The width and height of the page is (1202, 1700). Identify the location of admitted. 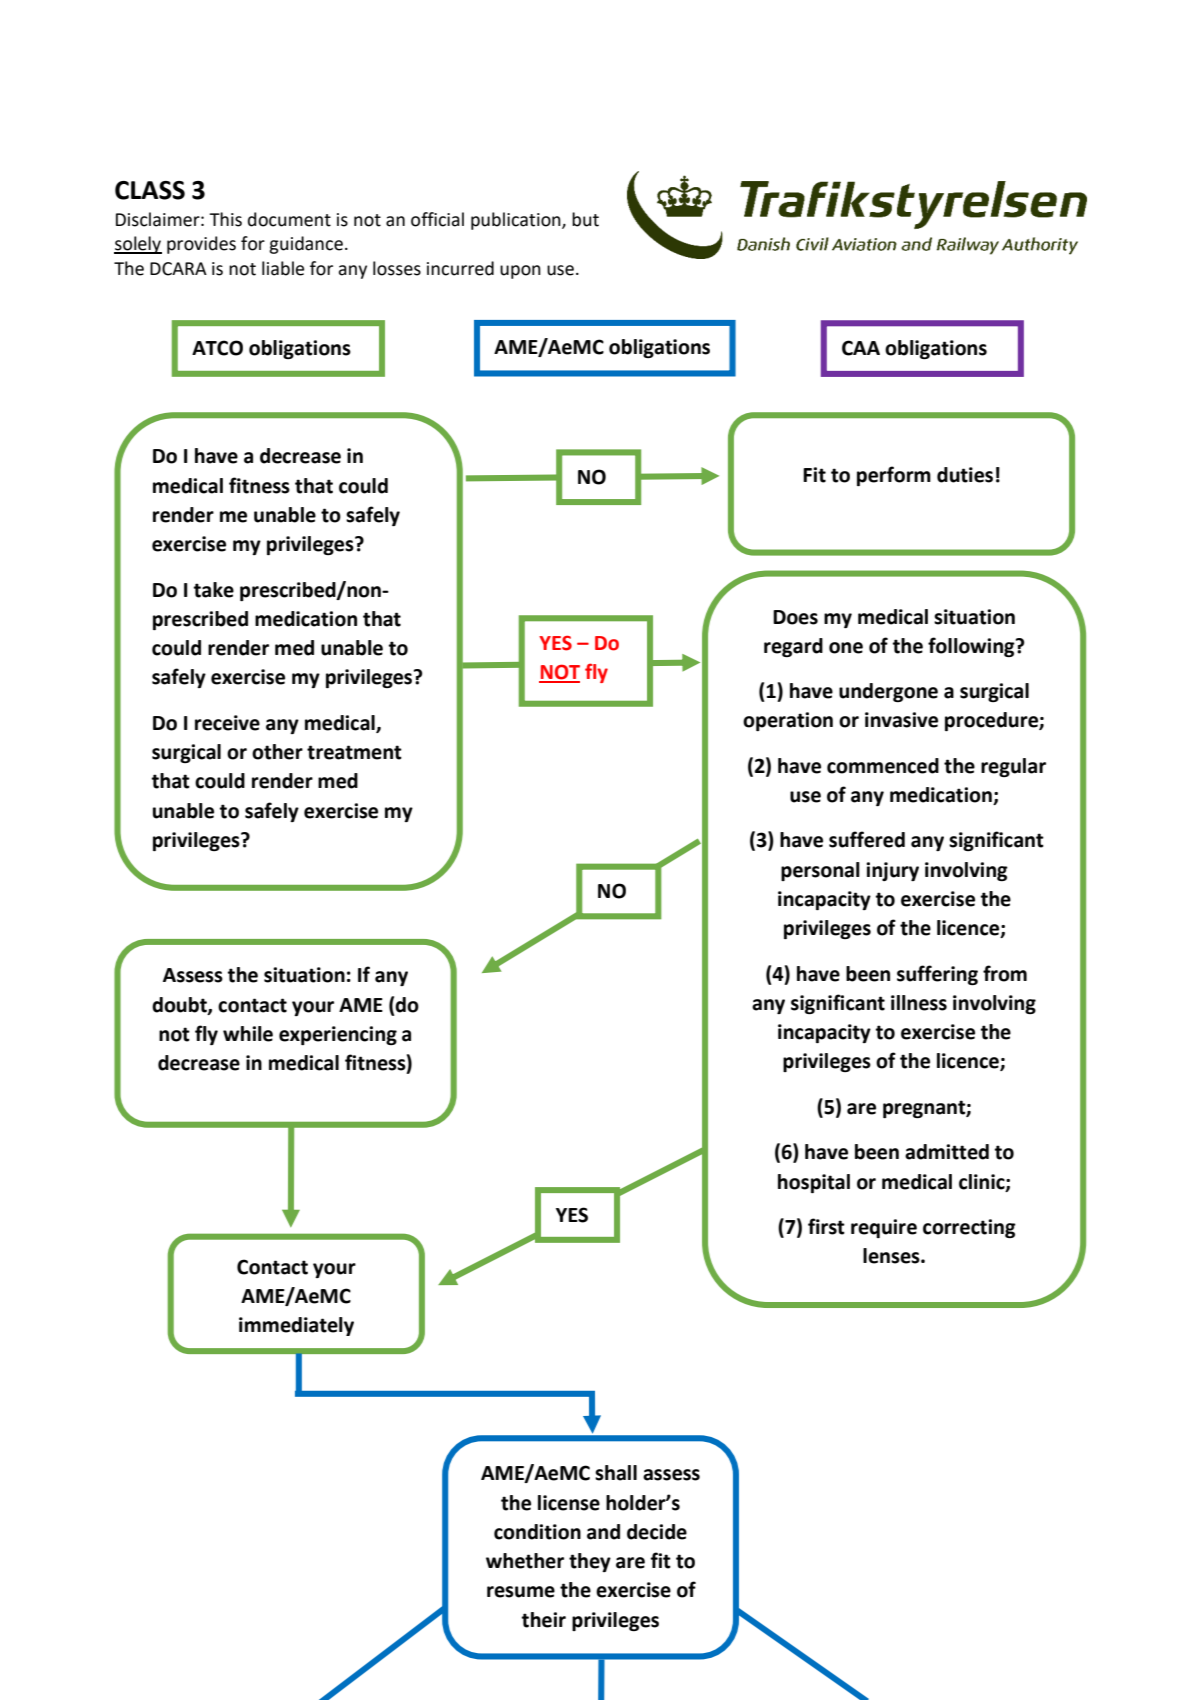
(947, 1152).
